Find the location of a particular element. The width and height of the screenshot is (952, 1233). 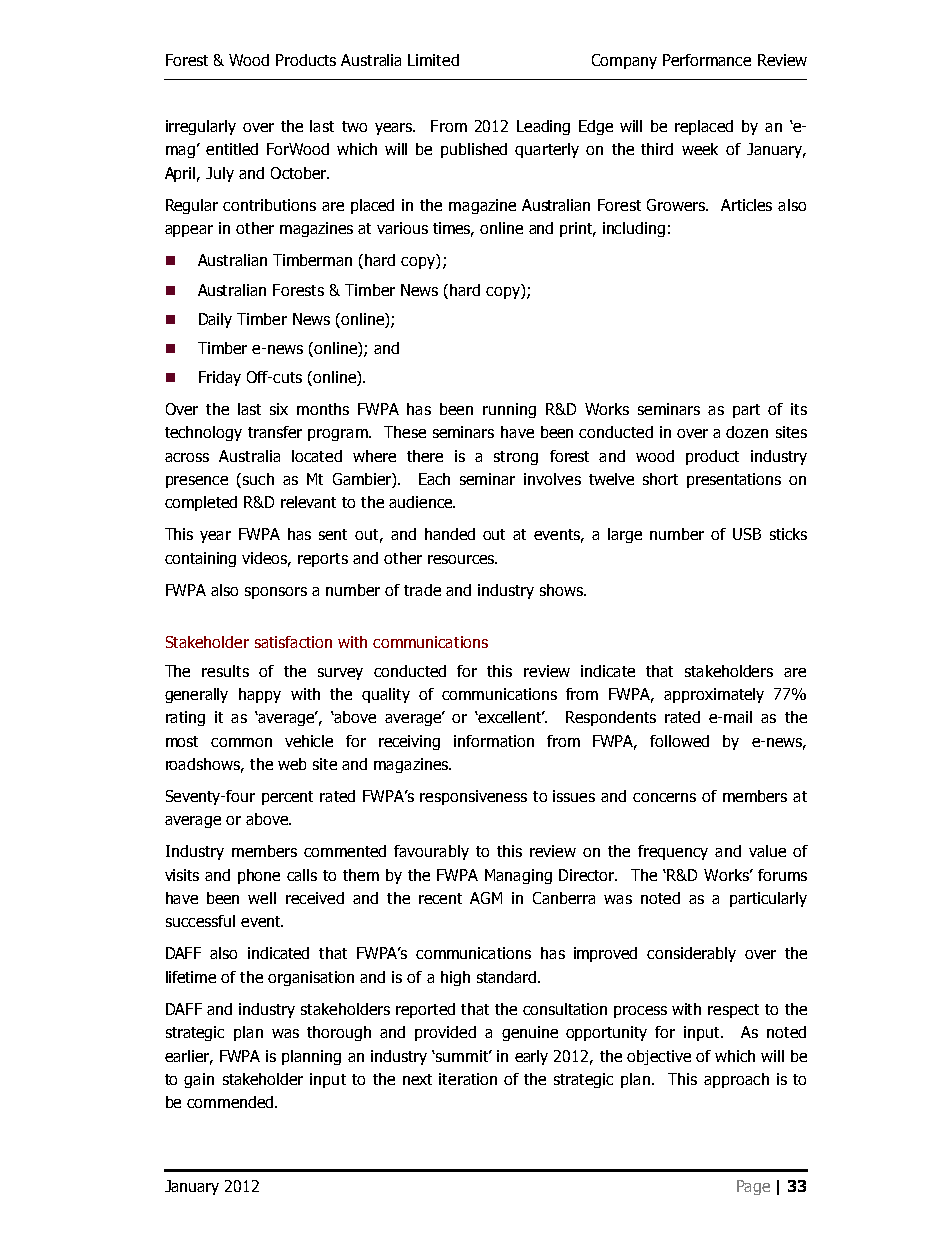

Page is located at coordinates (753, 1187).
